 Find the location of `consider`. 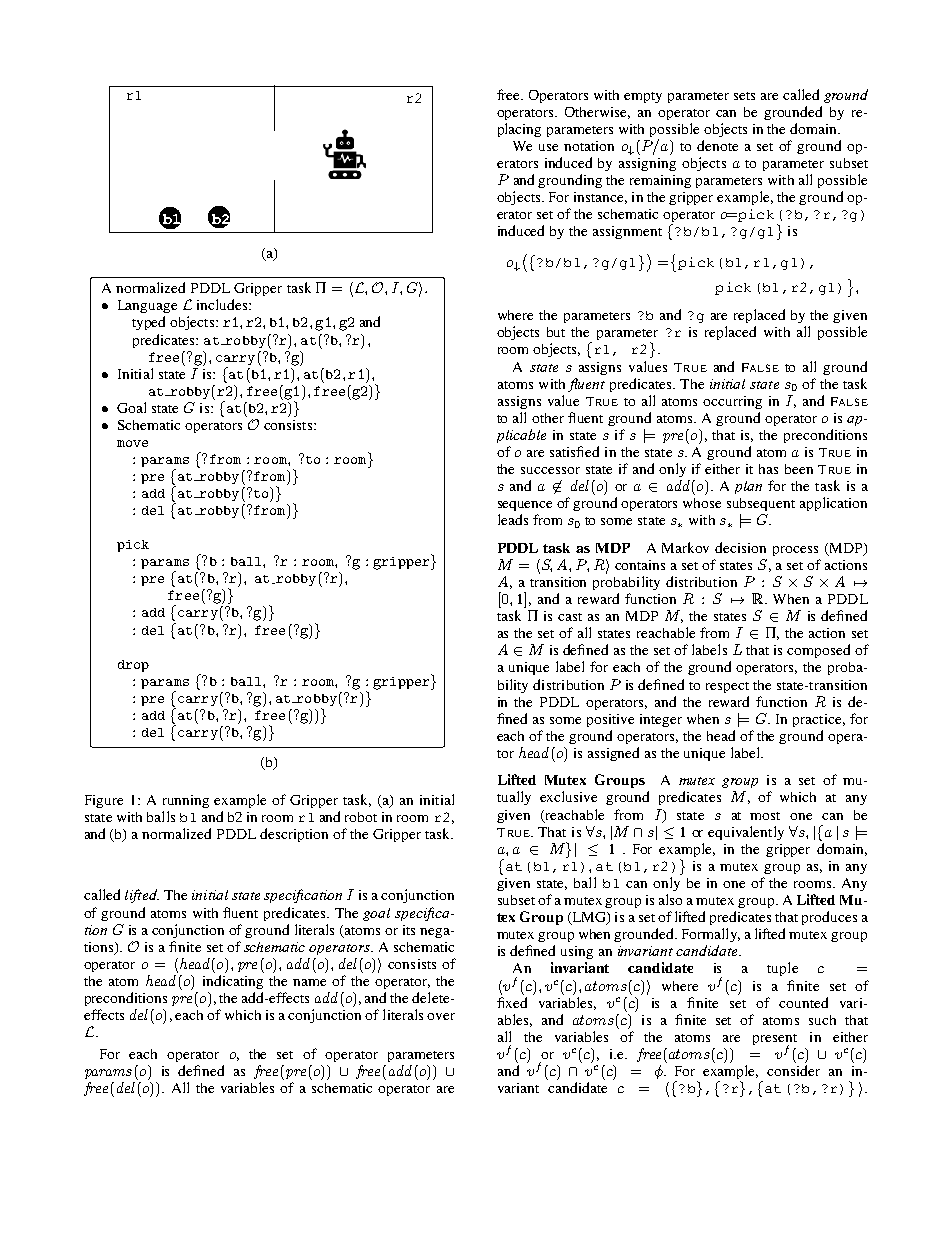

consider is located at coordinates (793, 1070).
